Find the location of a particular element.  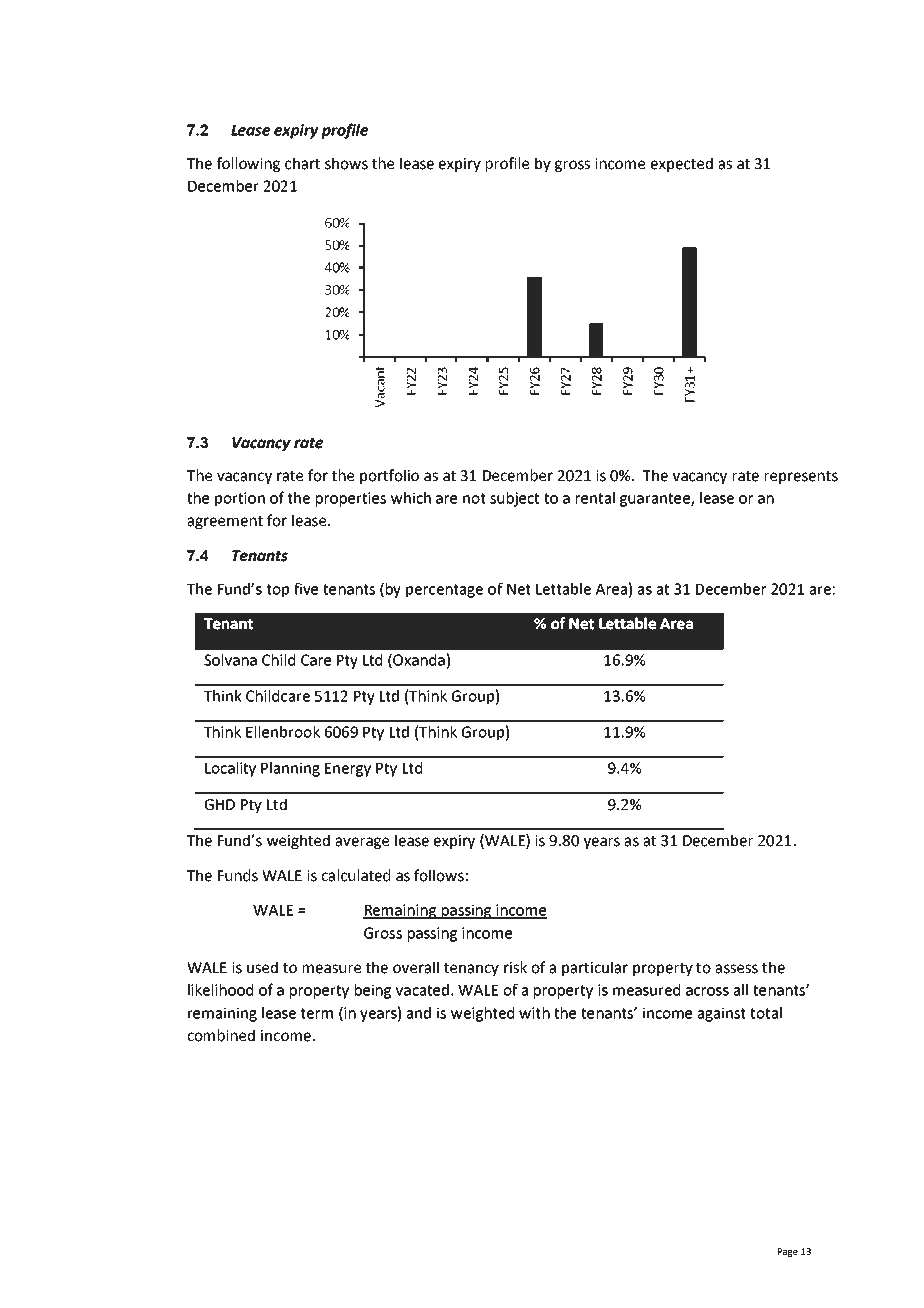

combined is located at coordinates (221, 1035).
